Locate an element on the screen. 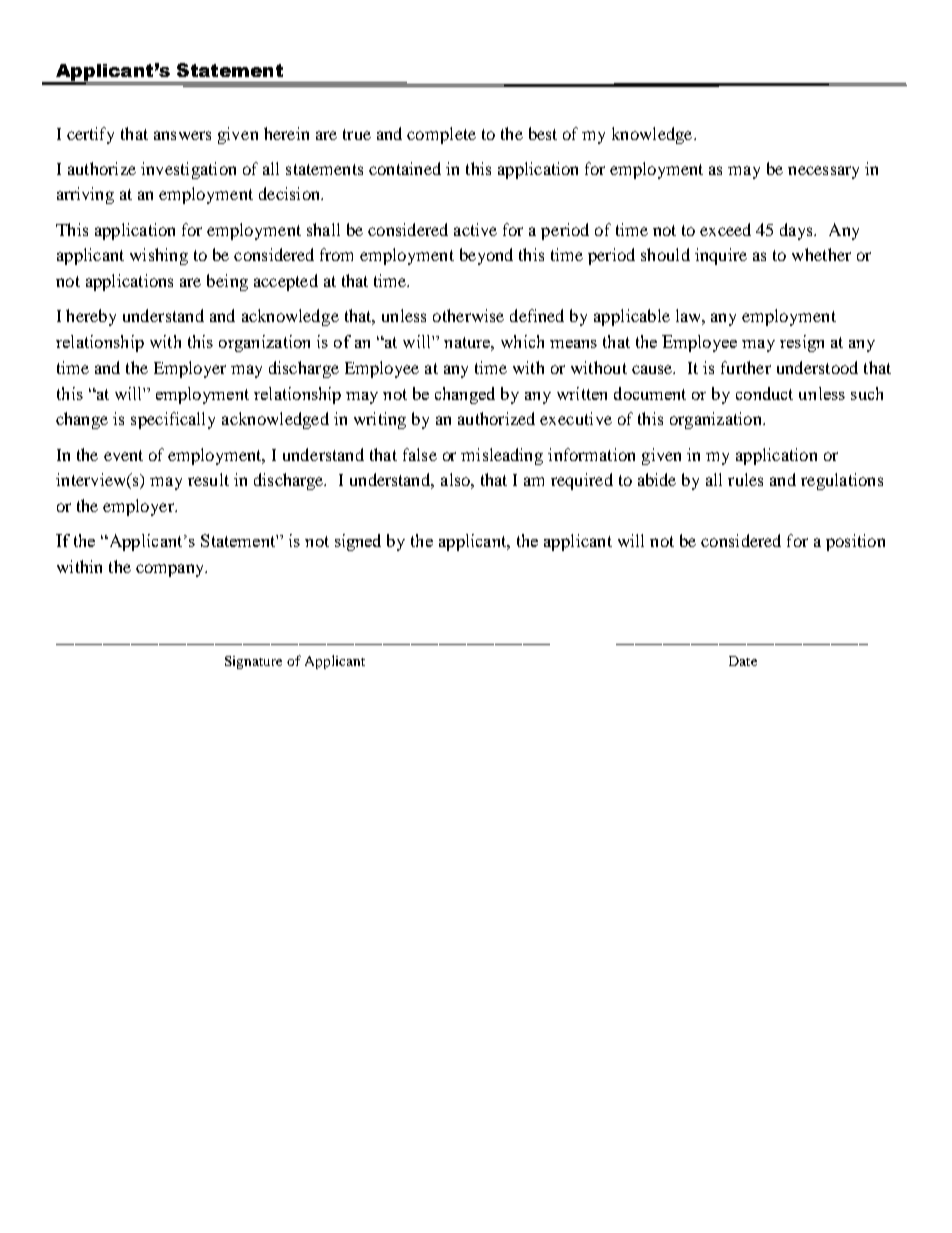 This screenshot has height=1233, width=952. answers is located at coordinates (182, 135).
